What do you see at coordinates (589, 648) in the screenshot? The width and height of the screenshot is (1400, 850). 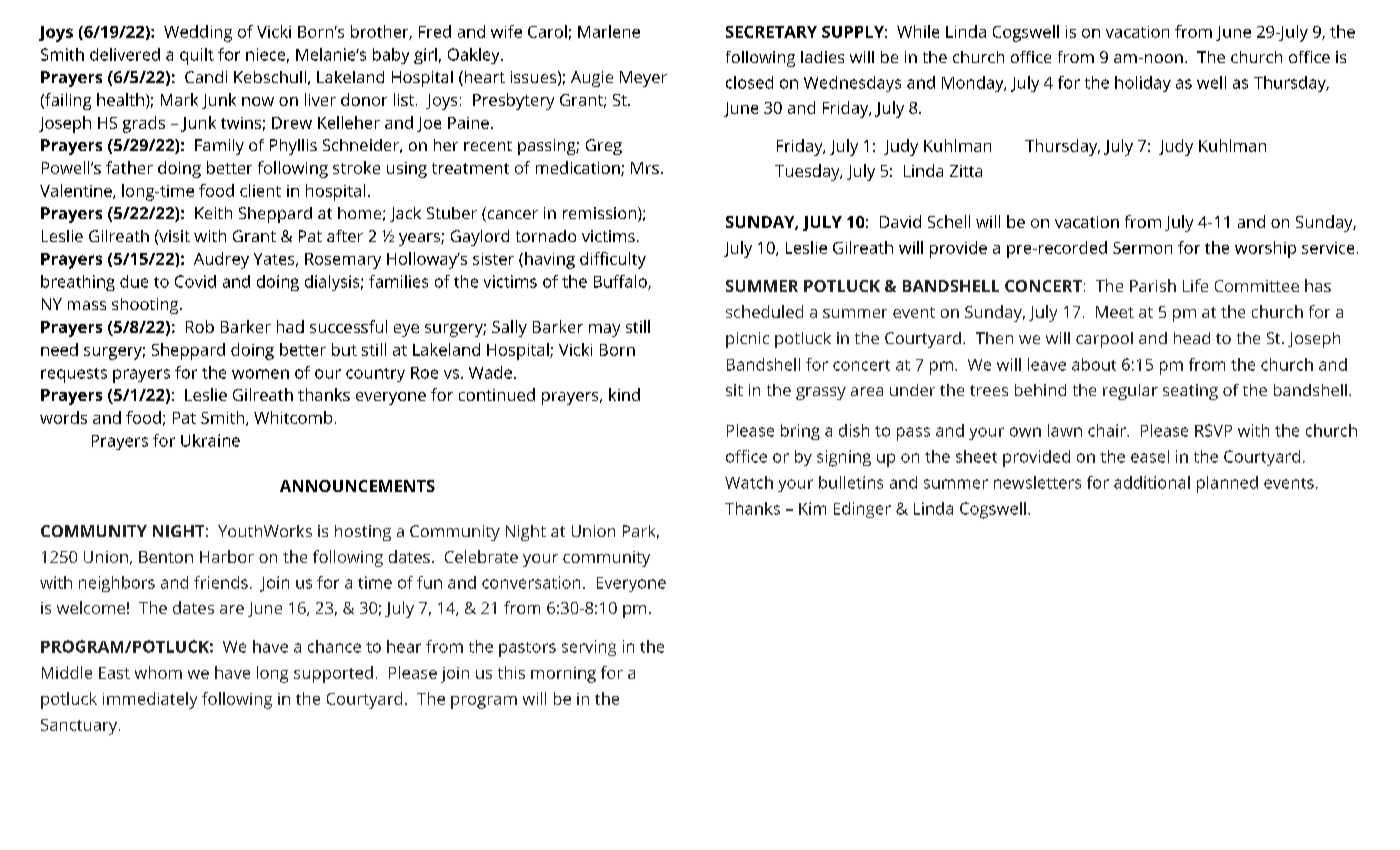 I see `serving` at bounding box center [589, 648].
